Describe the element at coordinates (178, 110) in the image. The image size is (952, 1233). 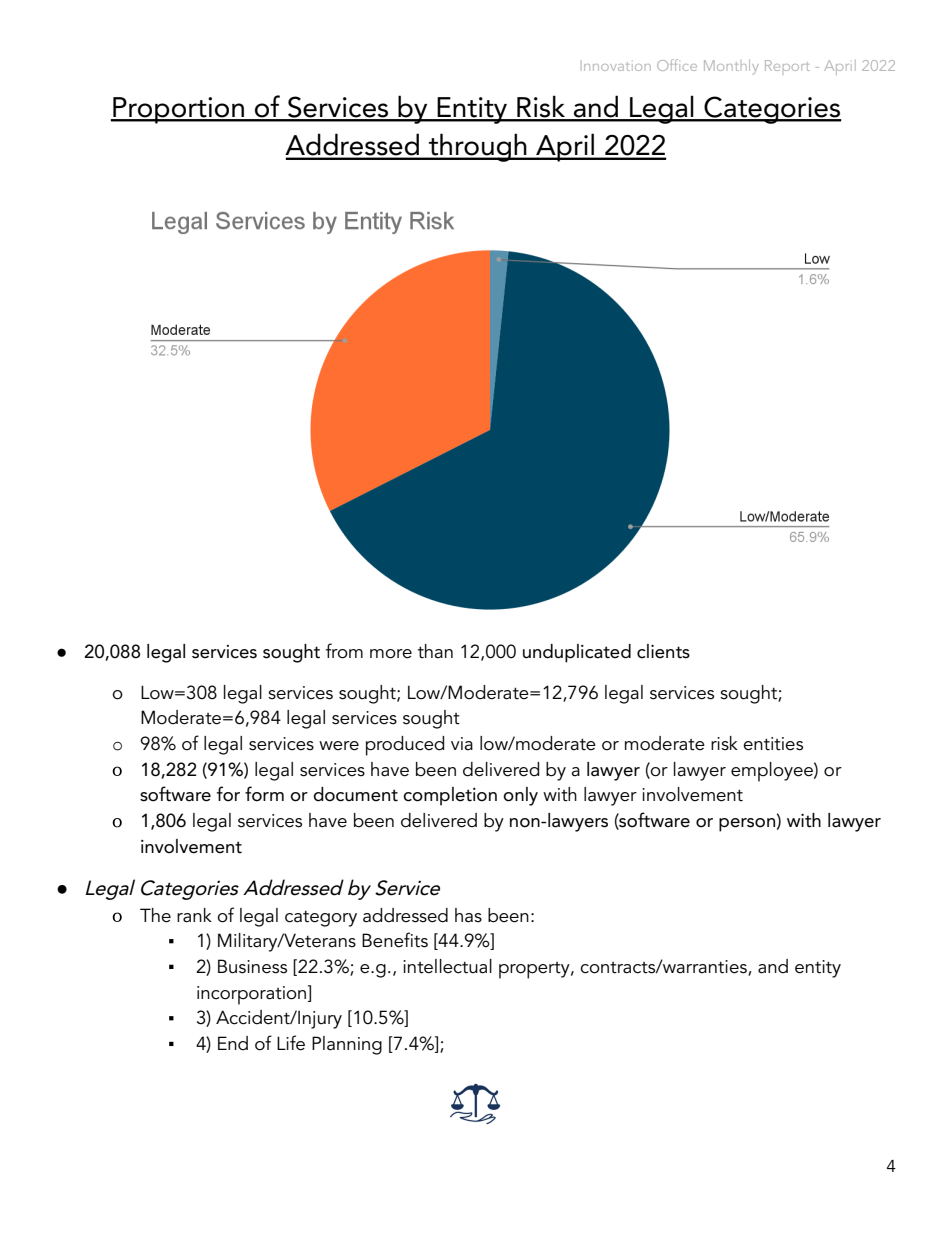
I see `Proportion` at that location.
